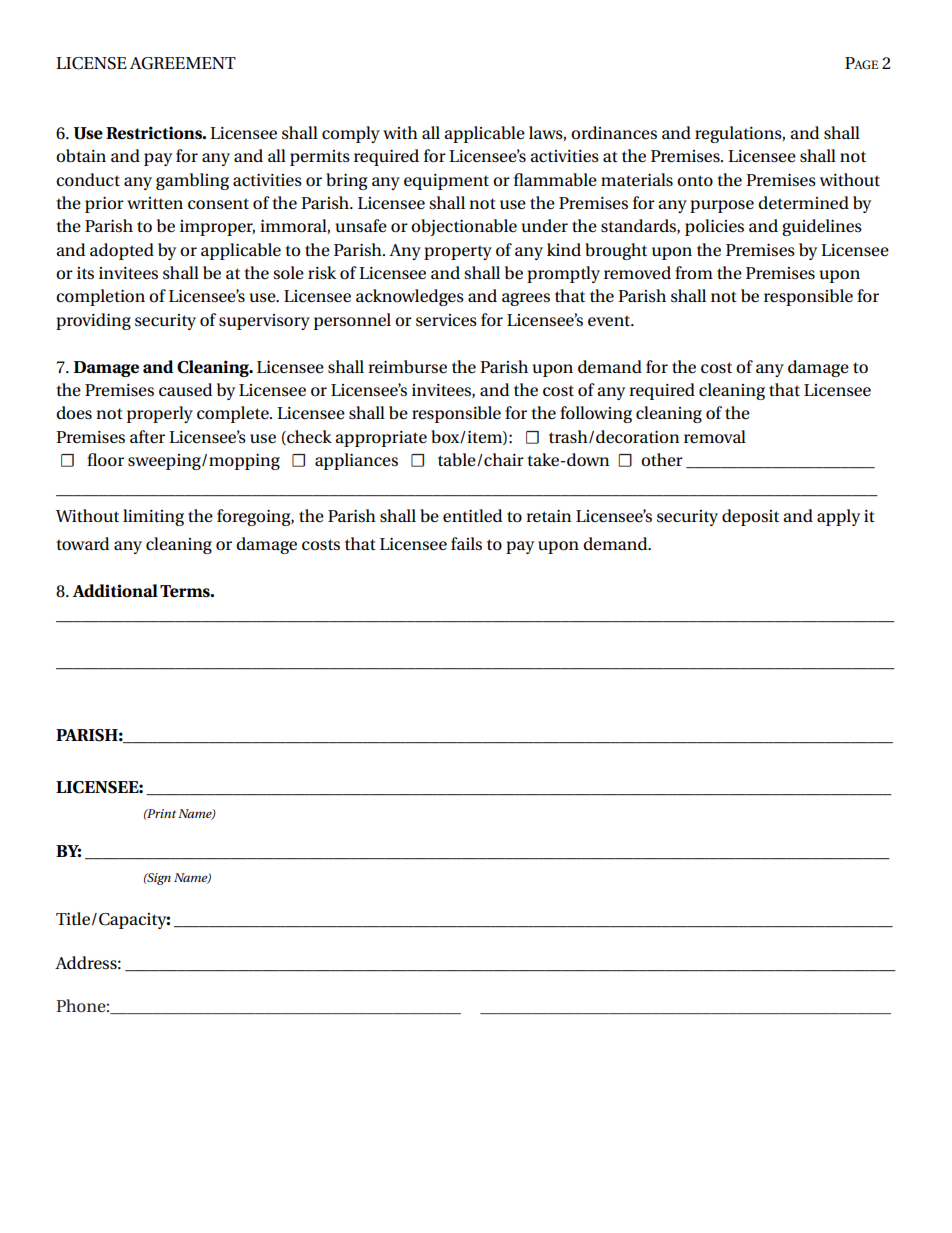 Image resolution: width=952 pixels, height=1233 pixels. I want to click on ordinances, so click(614, 133).
